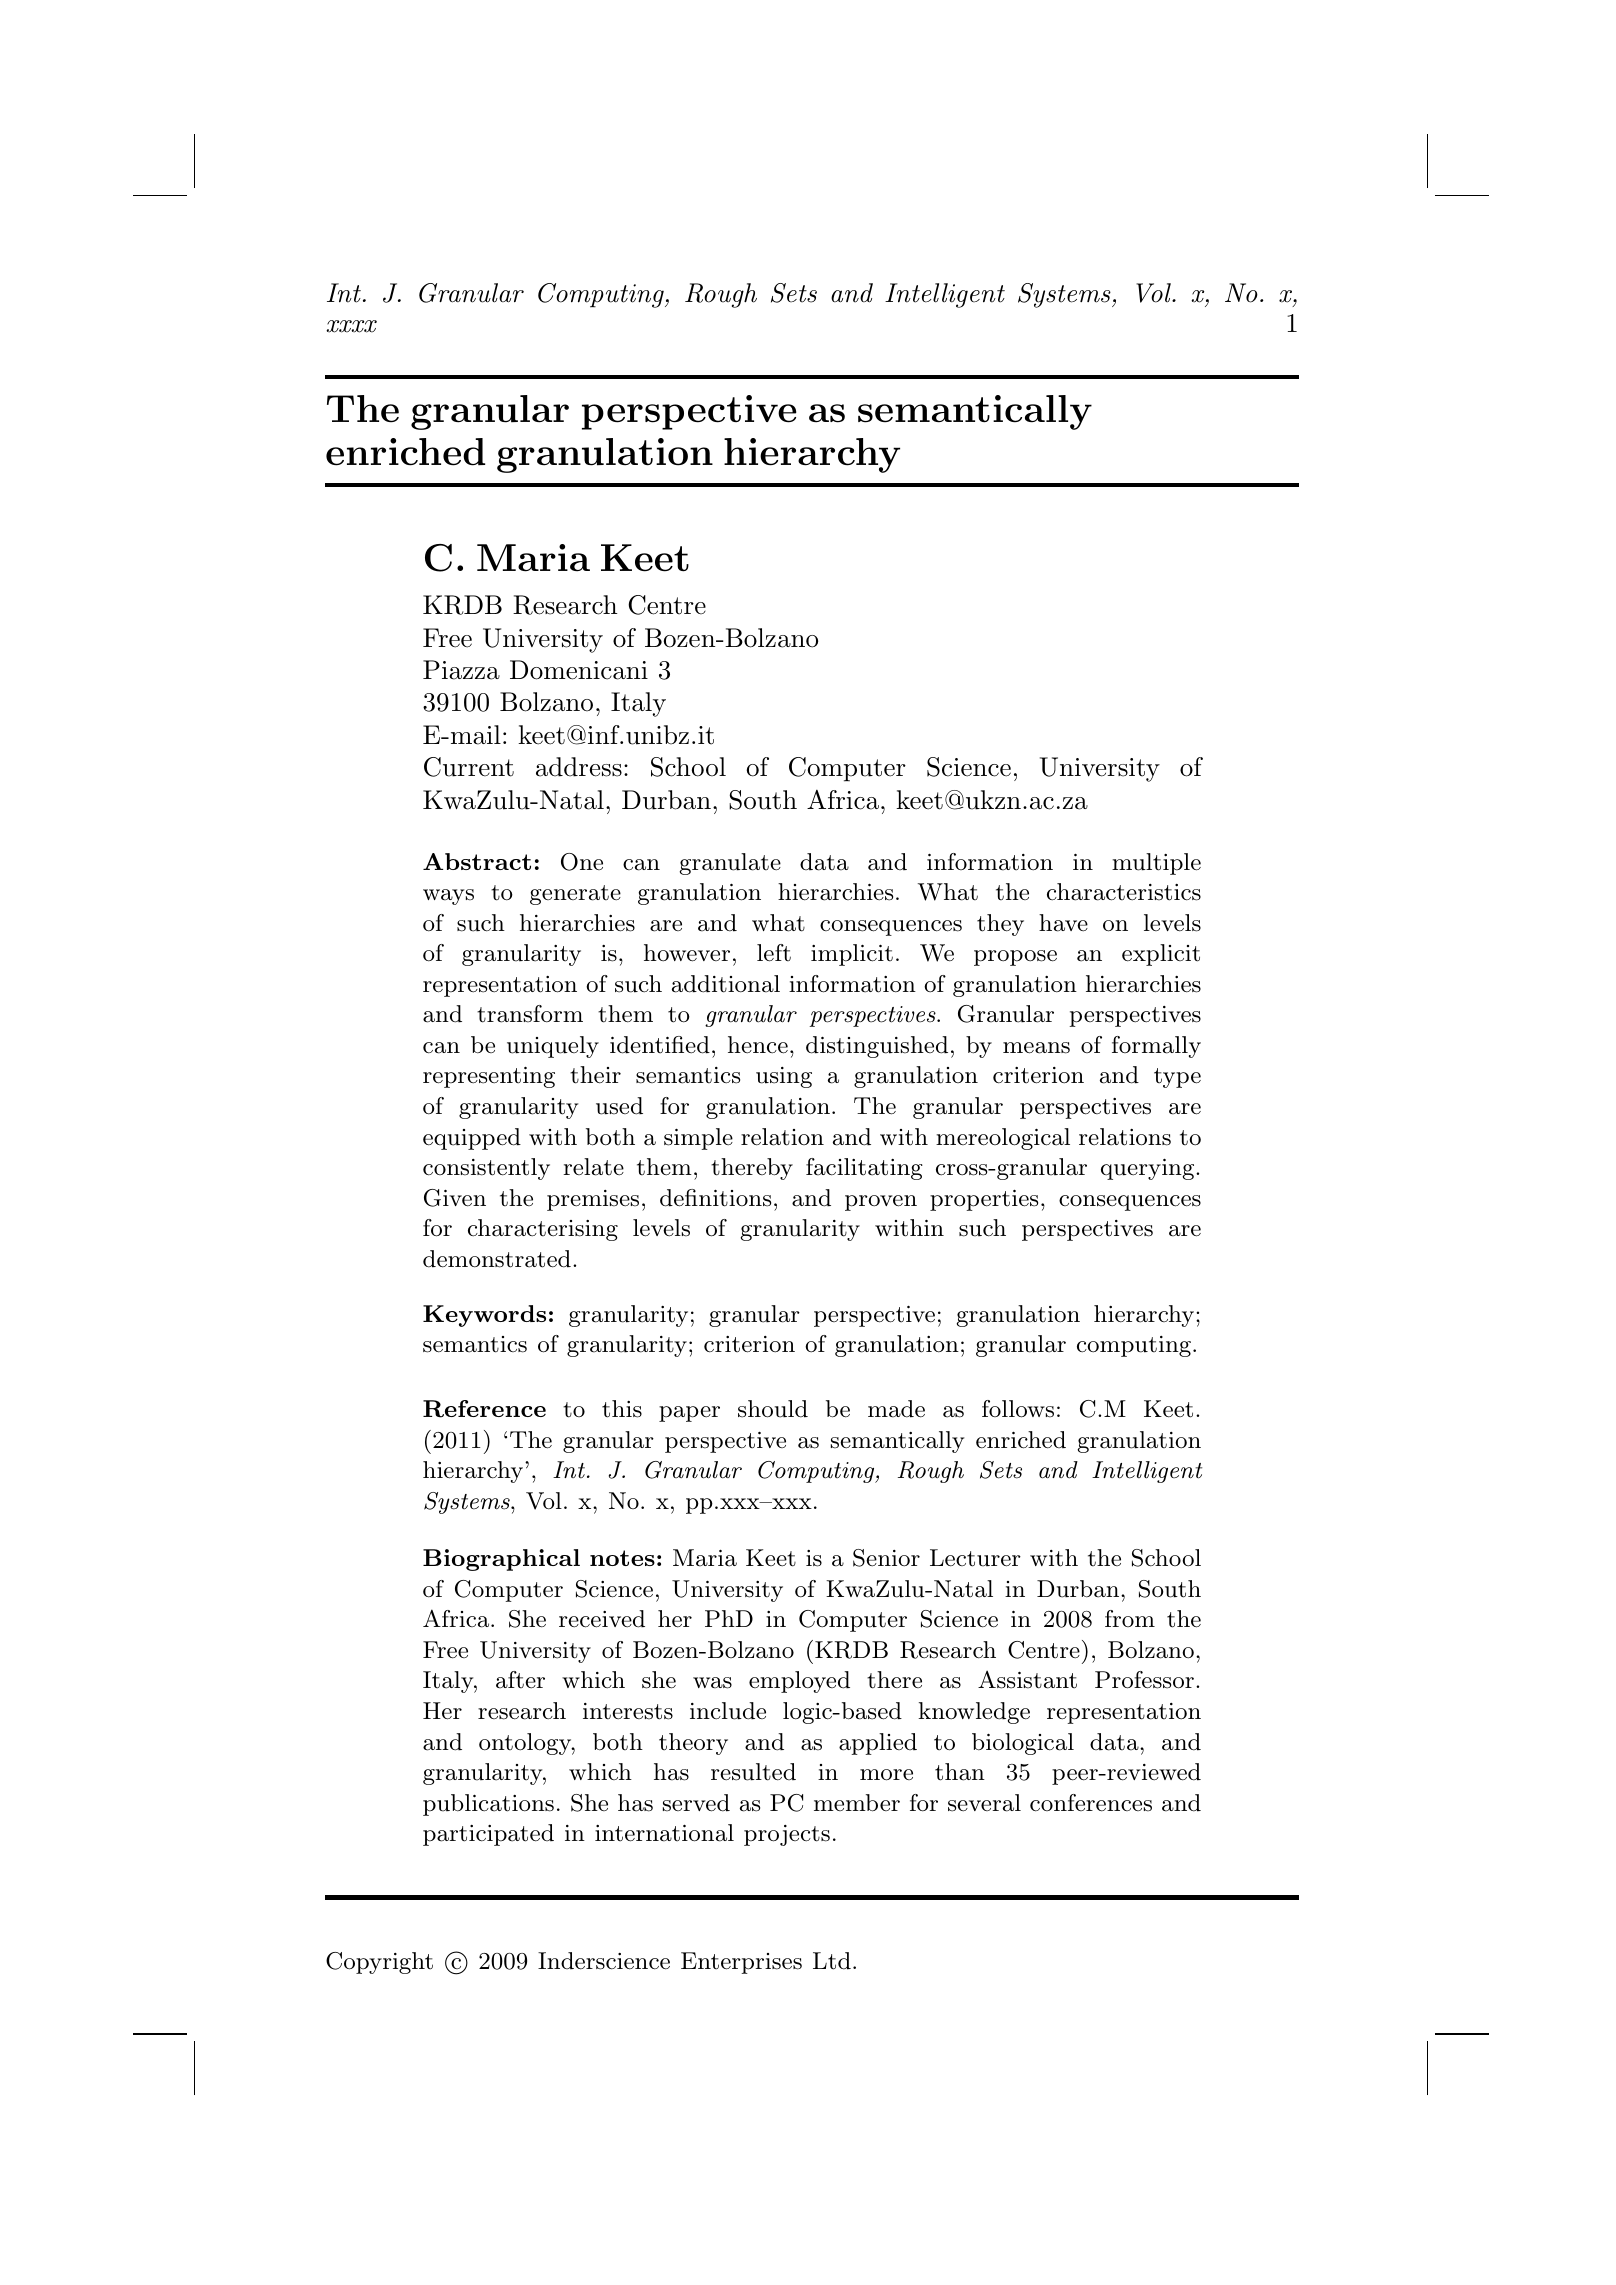 The height and width of the page is (2285, 1616). What do you see at coordinates (448, 897) in the page?
I see `ways` at bounding box center [448, 897].
